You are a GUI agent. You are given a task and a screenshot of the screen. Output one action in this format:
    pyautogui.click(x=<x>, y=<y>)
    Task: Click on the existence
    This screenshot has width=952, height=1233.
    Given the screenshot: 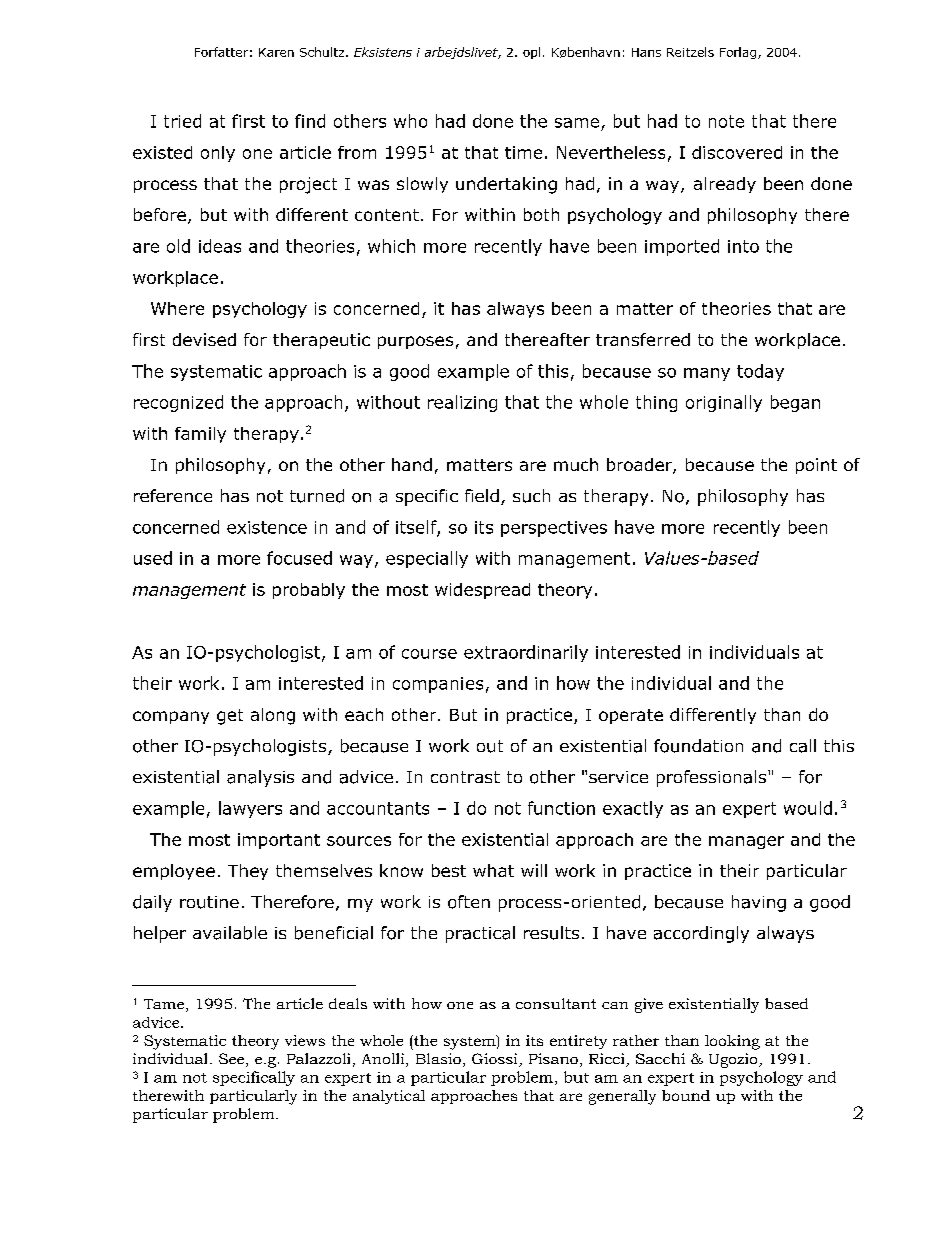 What is the action you would take?
    pyautogui.click(x=267, y=527)
